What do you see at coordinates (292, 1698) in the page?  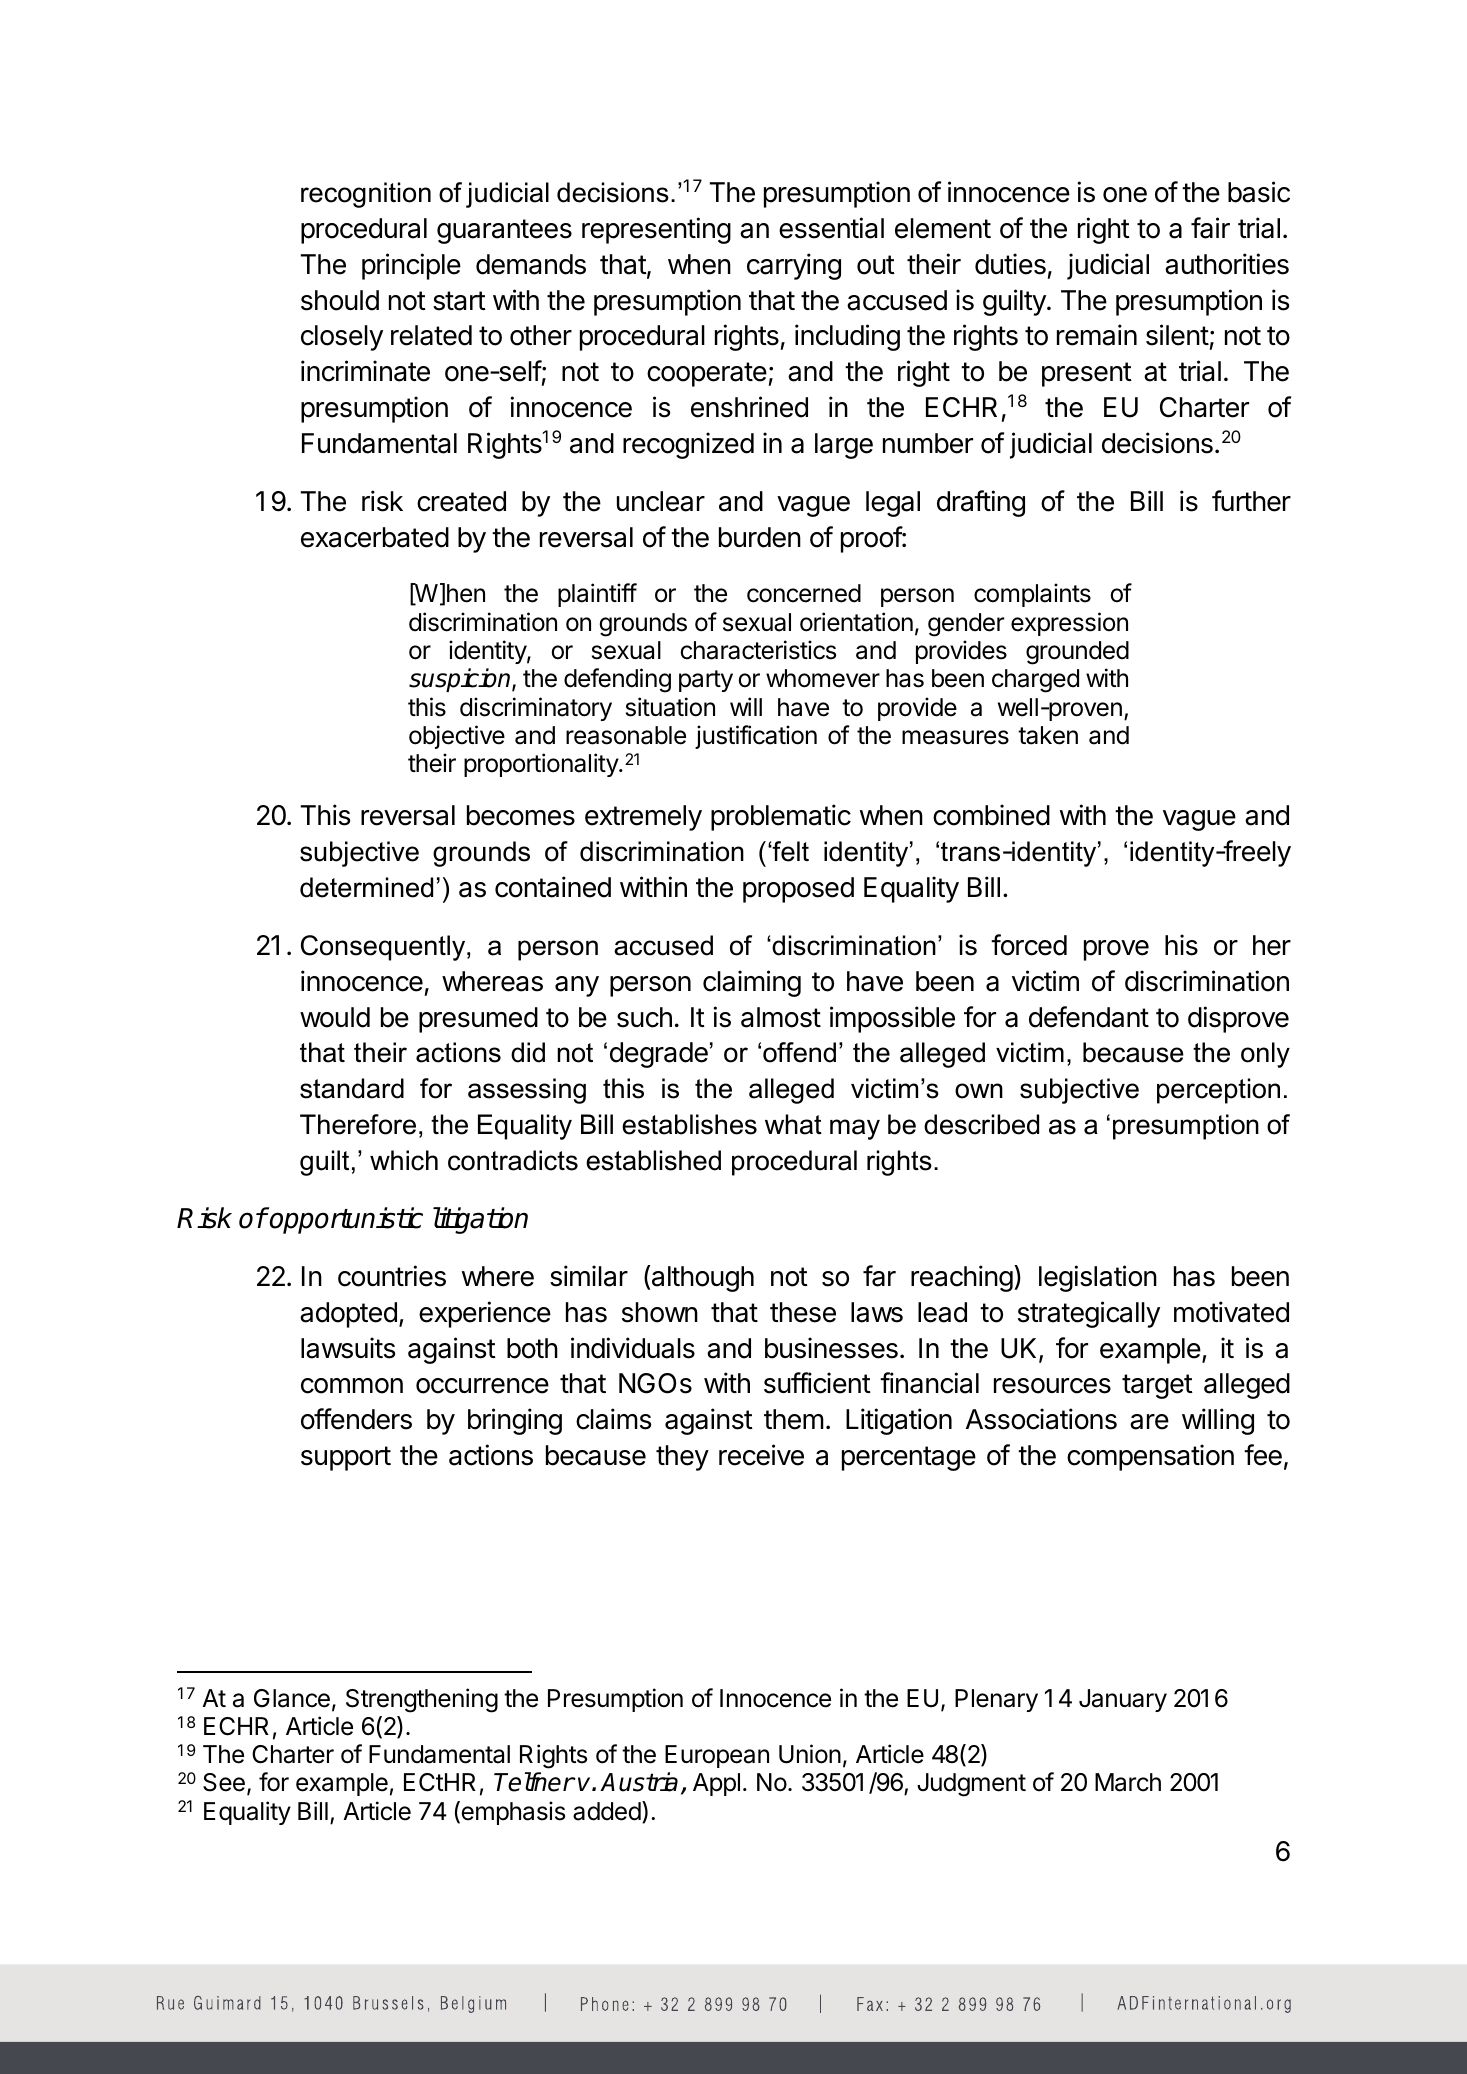 I see `Glance` at bounding box center [292, 1698].
